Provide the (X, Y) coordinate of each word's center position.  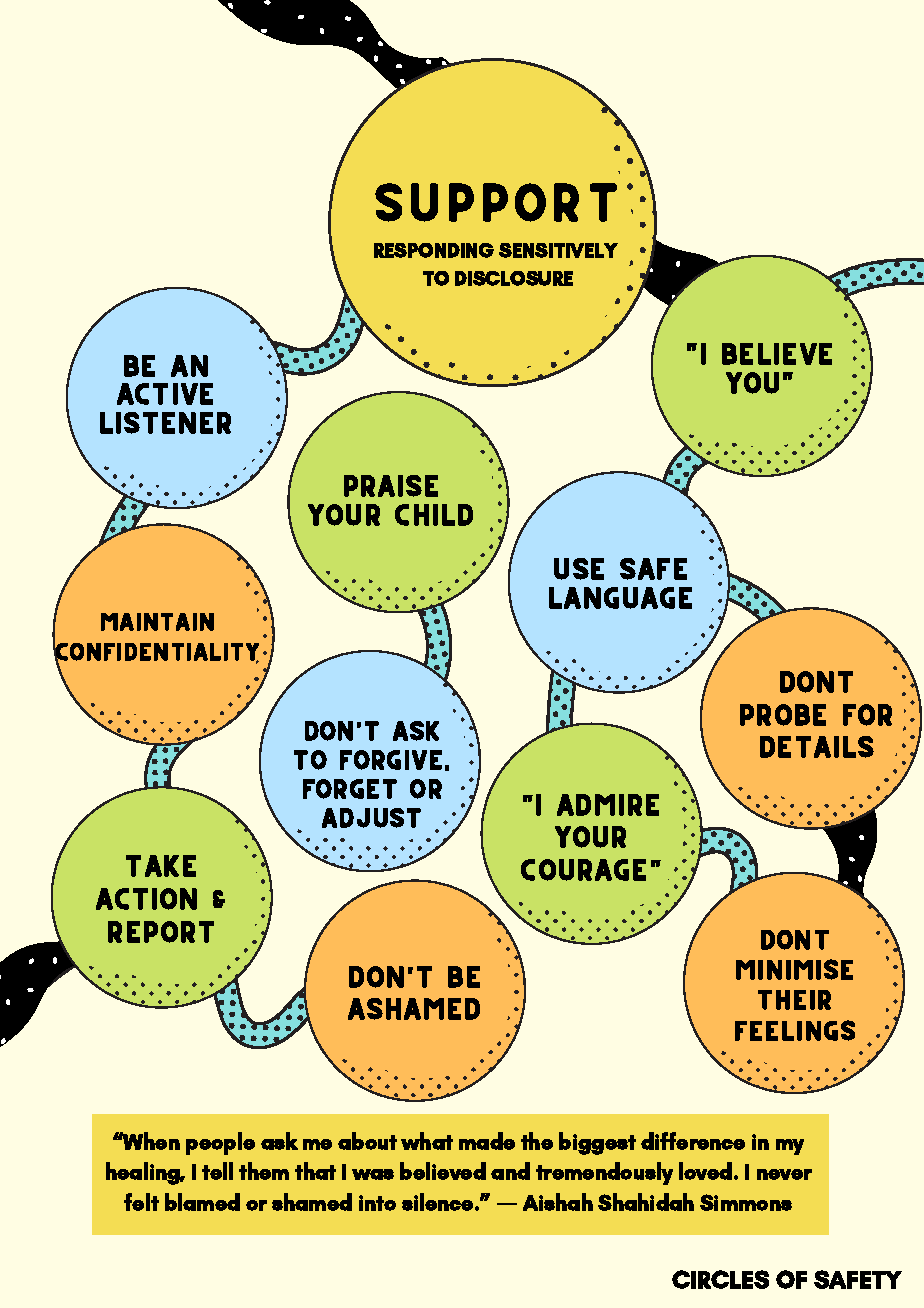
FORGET (350, 789)
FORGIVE (391, 760)
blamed (202, 1202)
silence (439, 1202)
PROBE (783, 715)
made (487, 1141)
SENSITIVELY (558, 250)
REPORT (161, 932)
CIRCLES (720, 1279)
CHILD (434, 515)
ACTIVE (165, 394)
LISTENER (165, 423)
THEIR (794, 1000)
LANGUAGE (620, 598)
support (496, 202)
